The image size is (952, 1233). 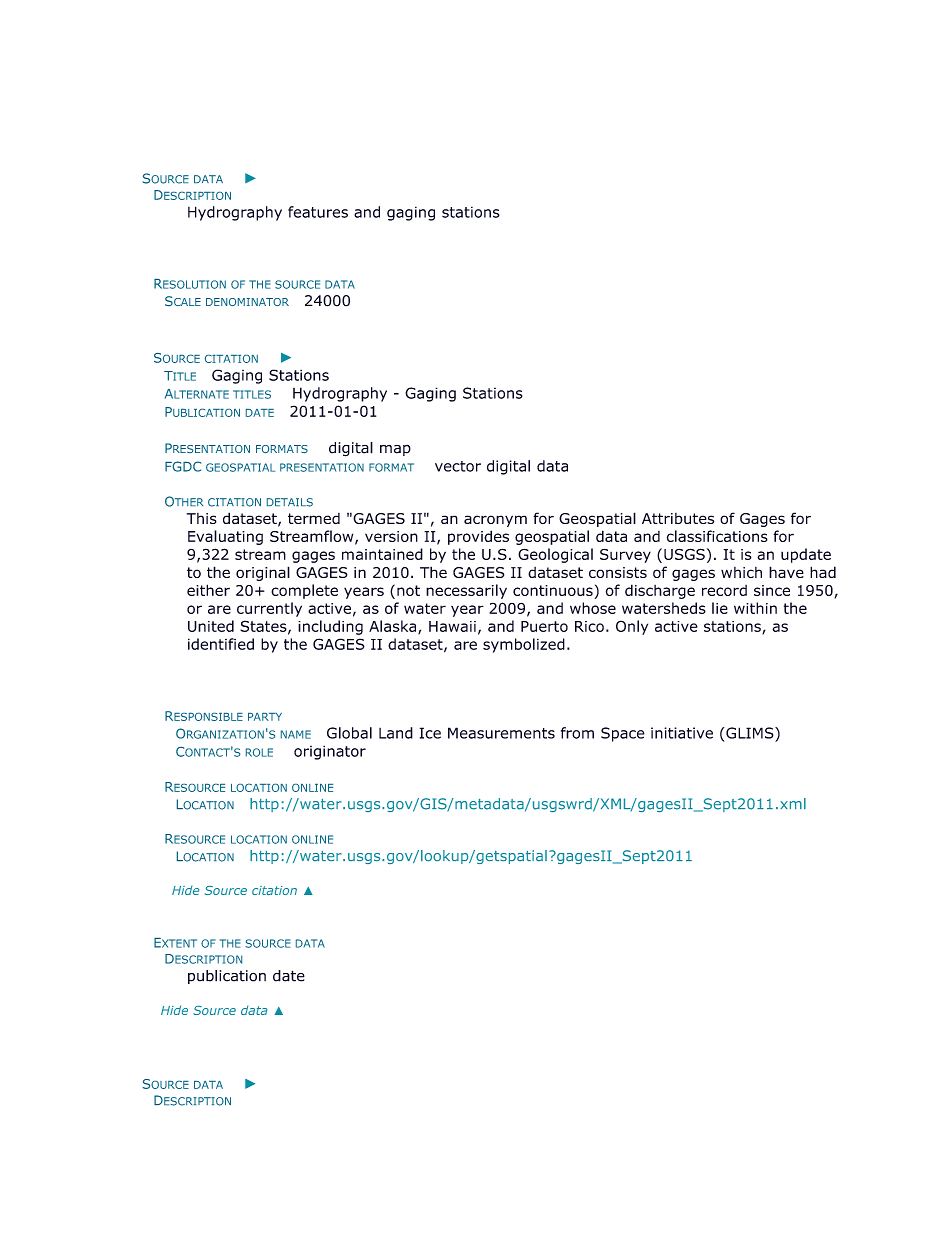 What do you see at coordinates (458, 466) in the page?
I see `vector` at bounding box center [458, 466].
